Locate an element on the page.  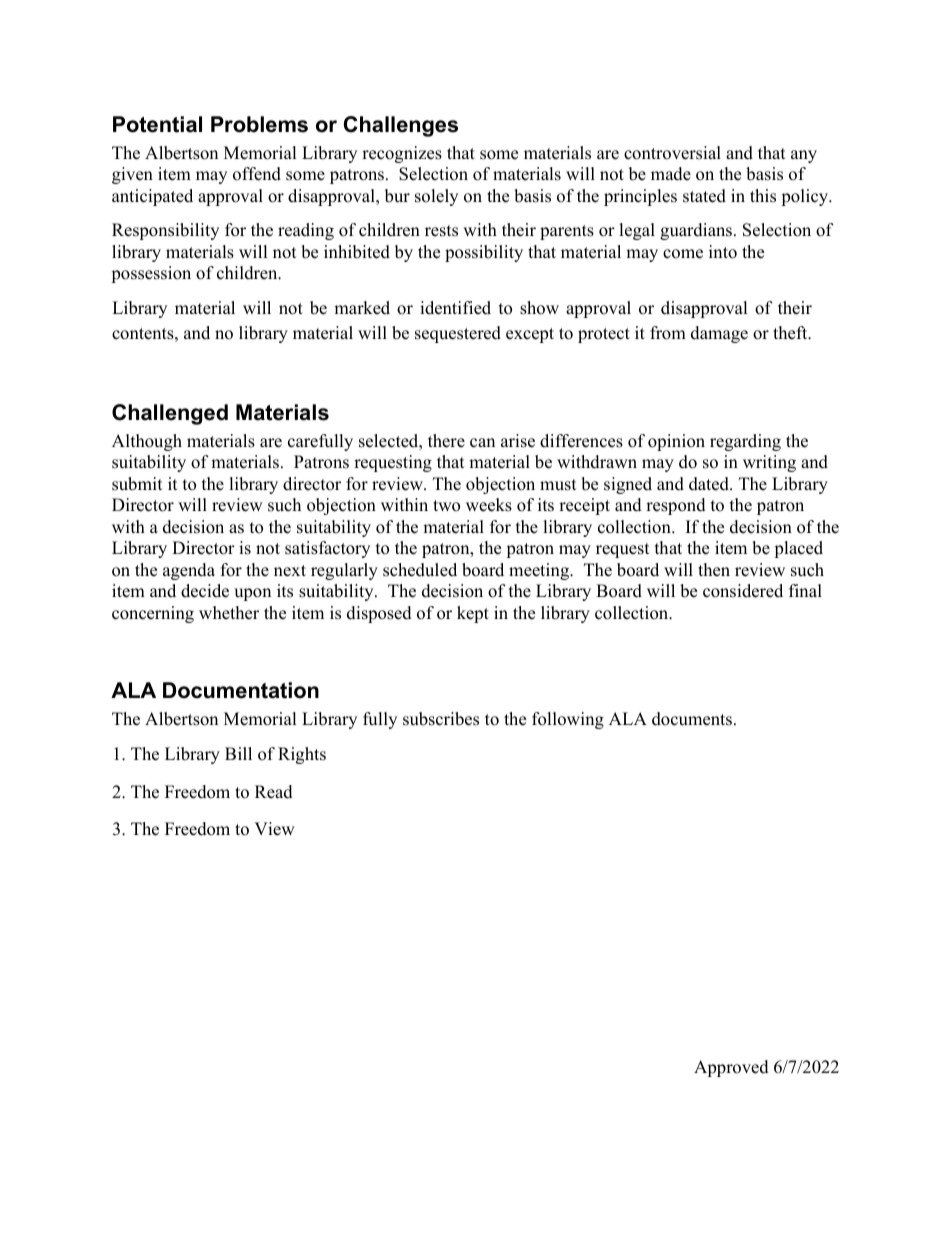
considered is located at coordinates (743, 591).
